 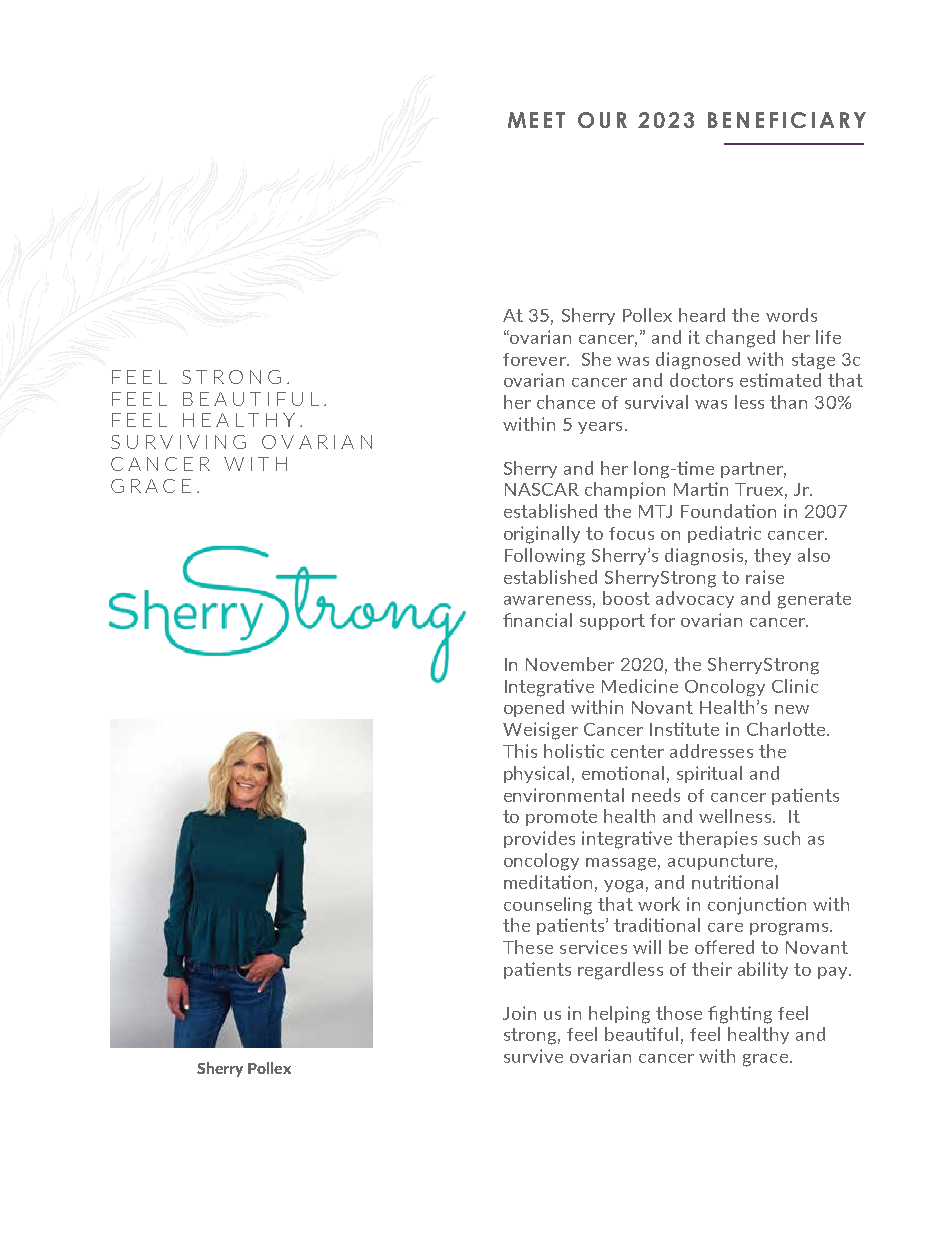 What do you see at coordinates (602, 120) in the page?
I see `OUR` at bounding box center [602, 120].
